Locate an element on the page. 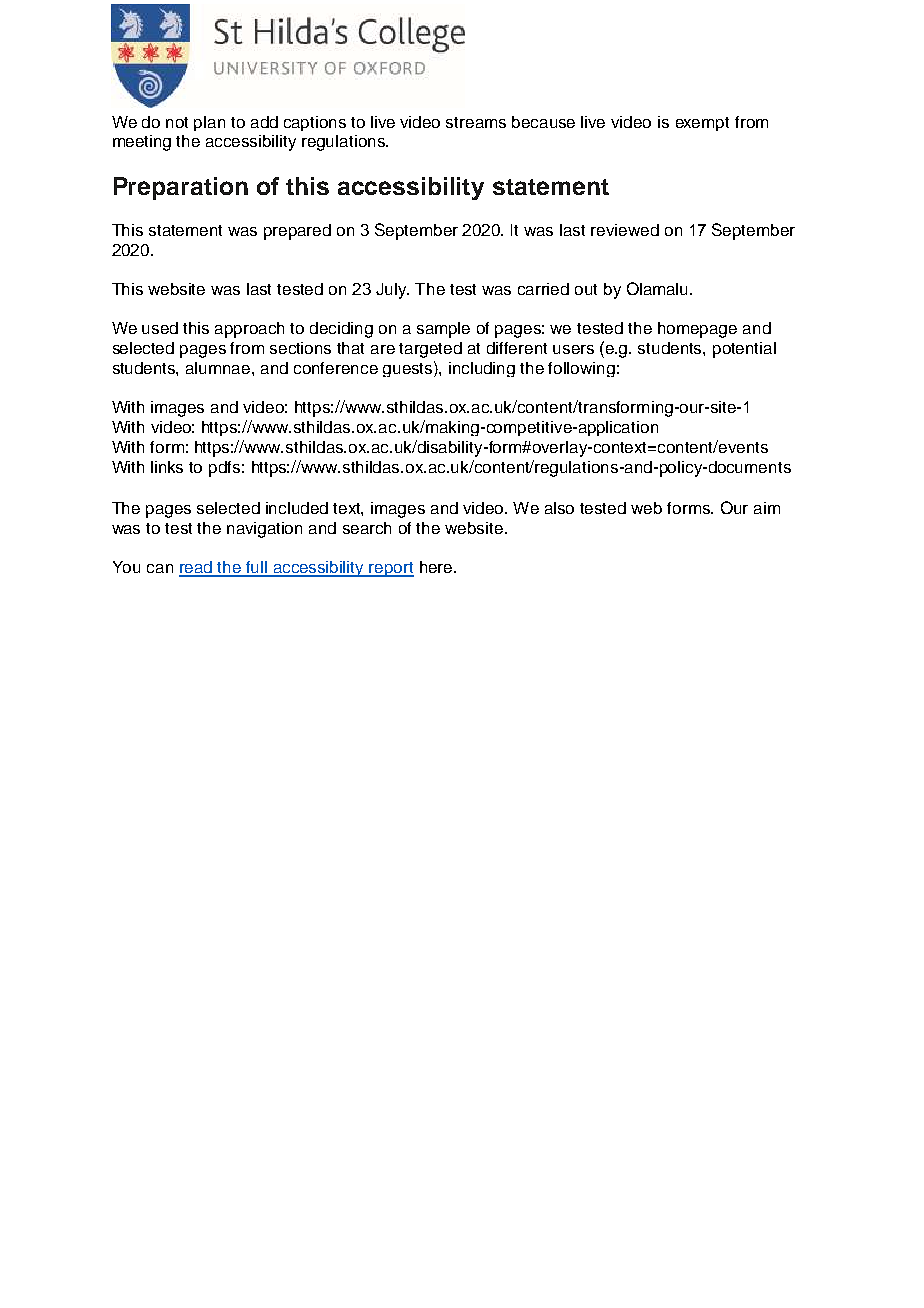  used is located at coordinates (160, 328).
